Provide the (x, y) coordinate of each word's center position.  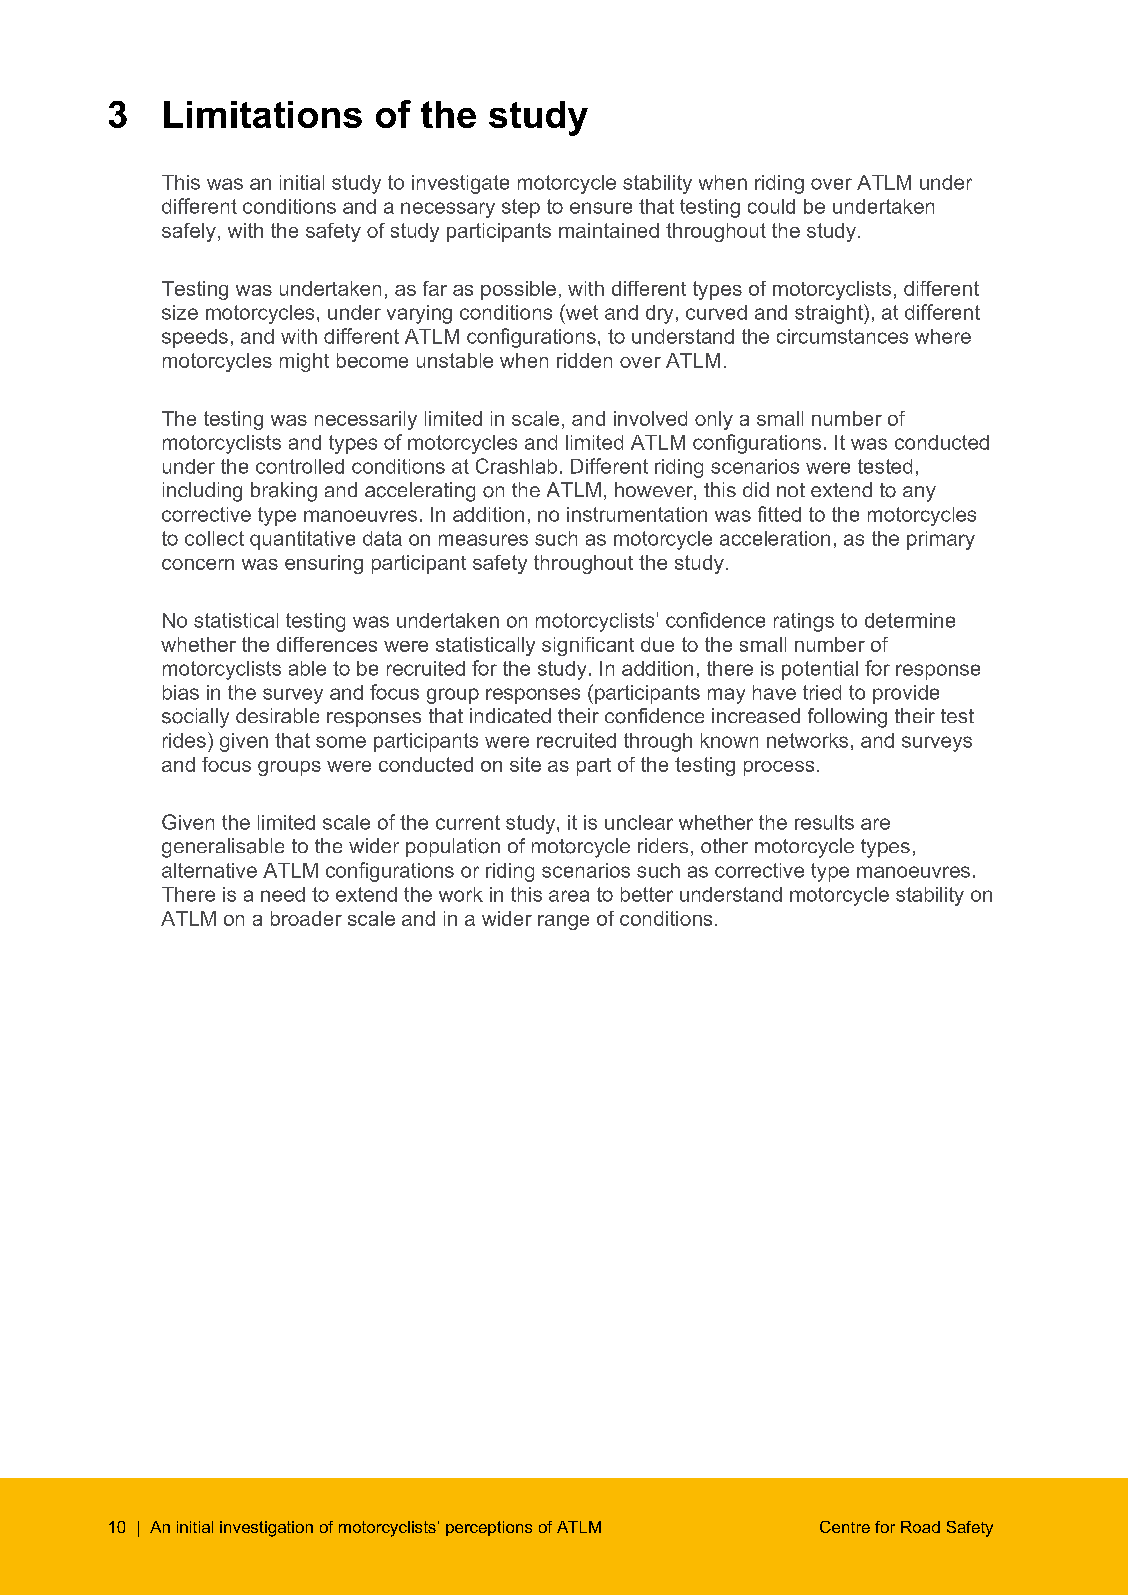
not (791, 490)
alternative (209, 870)
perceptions (489, 1528)
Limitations (263, 114)
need (283, 894)
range (563, 922)
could (771, 206)
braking (284, 492)
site (525, 764)
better (647, 894)
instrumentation (637, 514)
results (824, 822)
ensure (601, 208)
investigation (266, 1529)
